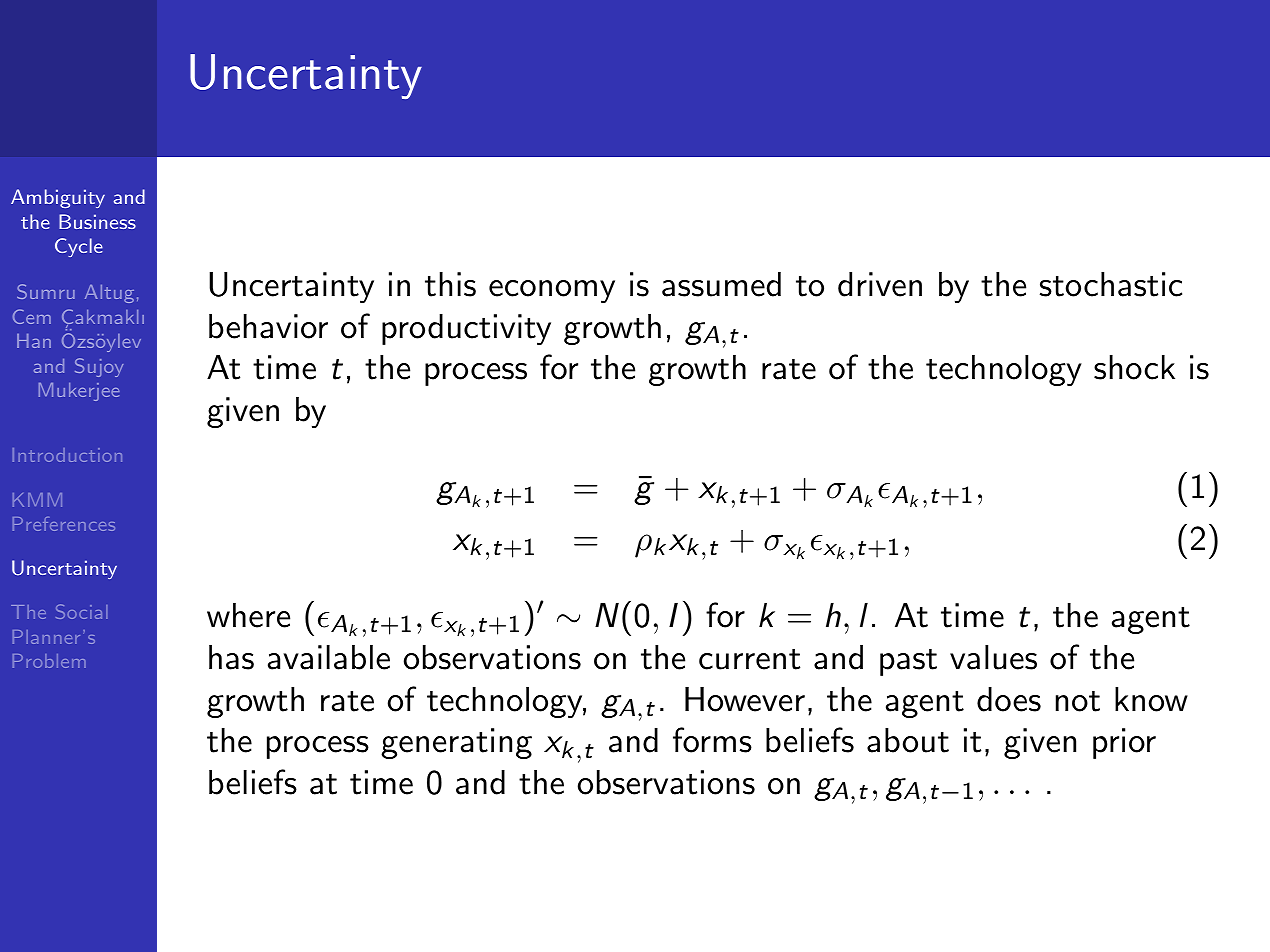 The height and width of the screenshot is (952, 1270). Describe the element at coordinates (1111, 284) in the screenshot. I see `stochastic` at that location.
